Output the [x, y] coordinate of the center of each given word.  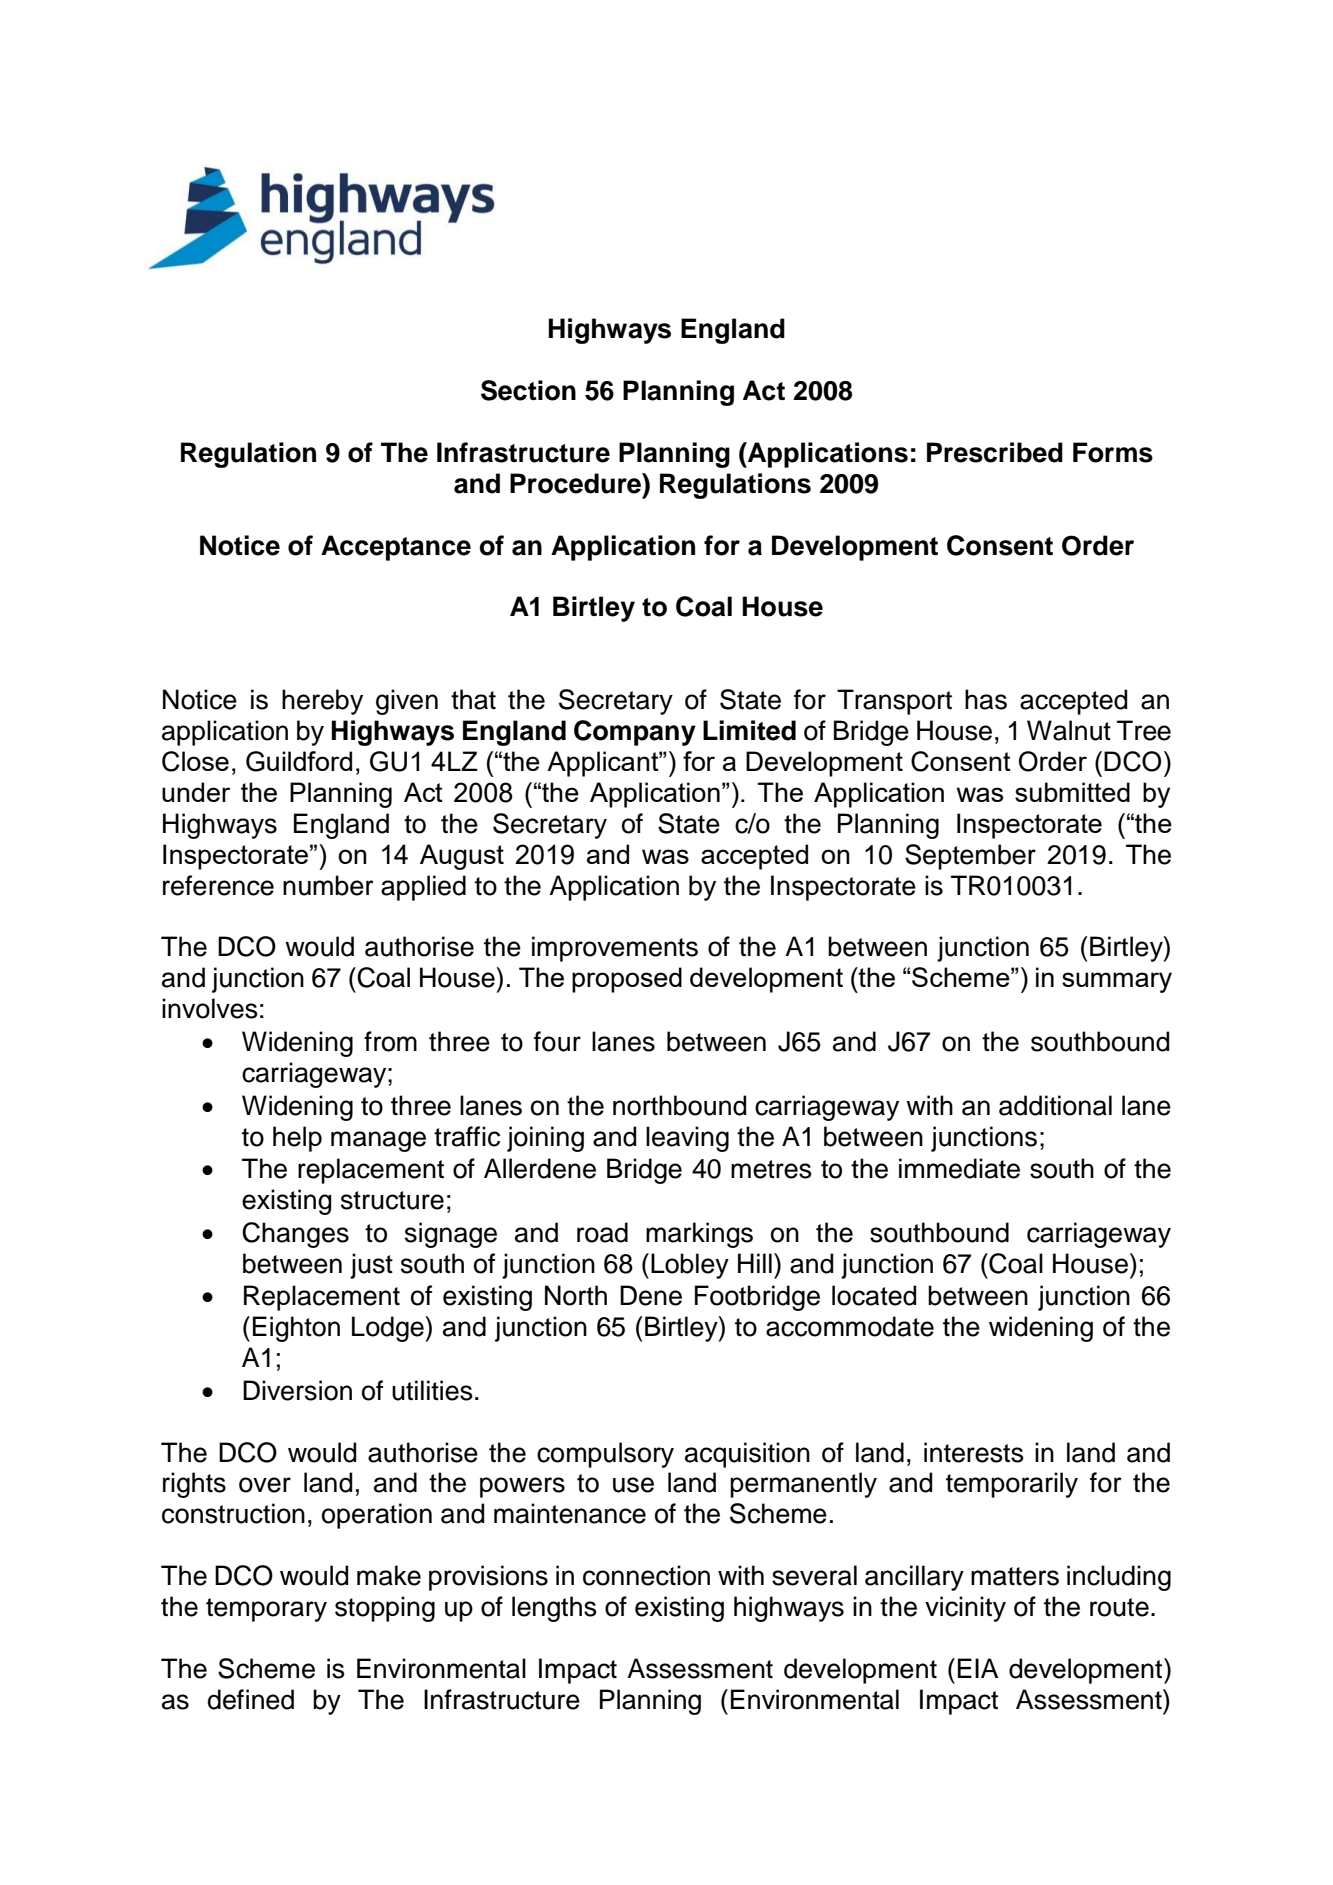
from [390, 1041]
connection [646, 1575]
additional [1055, 1105]
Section [528, 390]
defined [251, 1699]
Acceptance [396, 548]
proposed [627, 980]
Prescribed [995, 452]
